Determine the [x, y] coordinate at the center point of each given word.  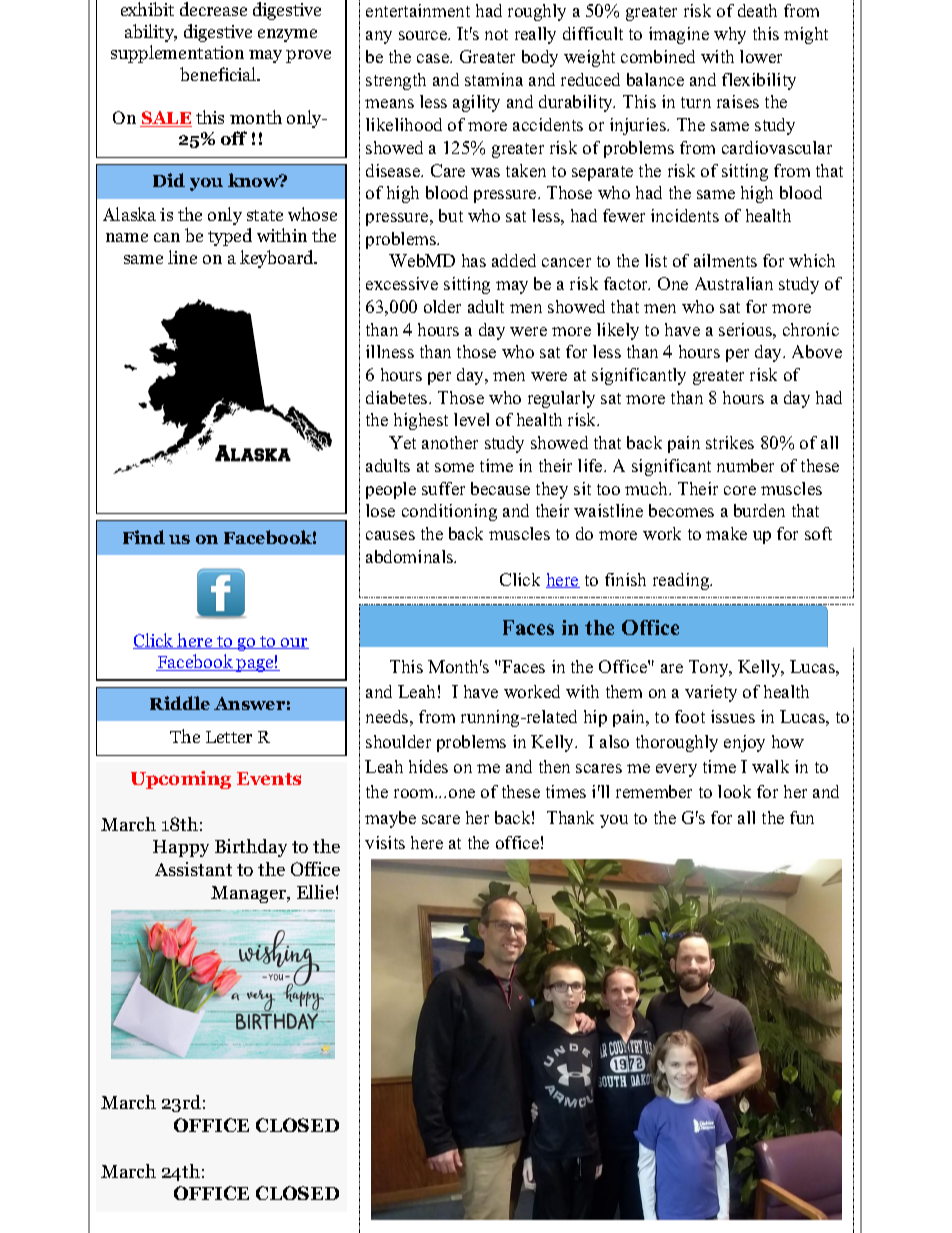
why [730, 35]
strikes [730, 442]
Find [144, 537]
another [450, 442]
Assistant [193, 869]
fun [802, 817]
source [424, 35]
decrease [213, 9]
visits [385, 842]
